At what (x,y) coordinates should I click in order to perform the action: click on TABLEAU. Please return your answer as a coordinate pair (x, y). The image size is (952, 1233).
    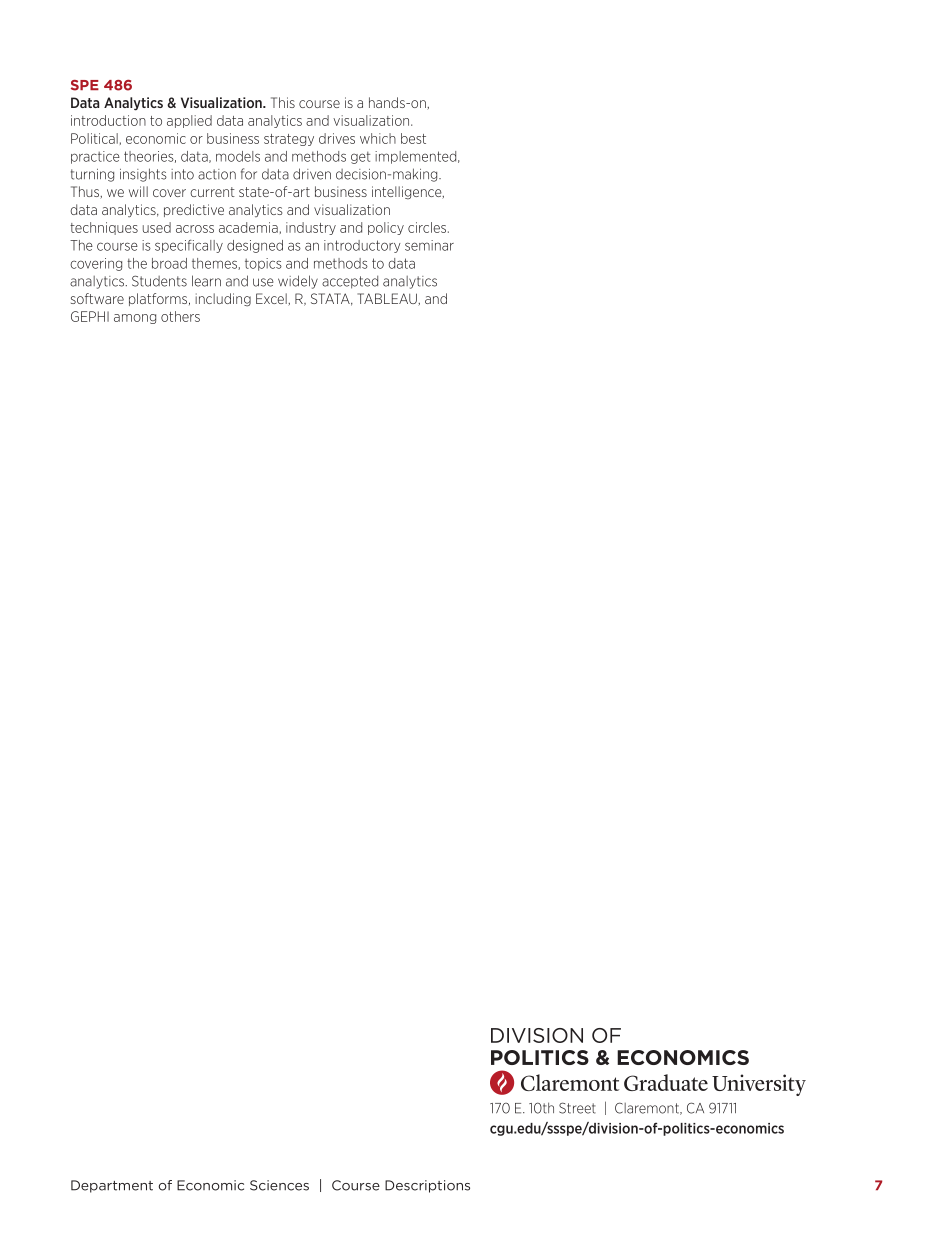
    Looking at the image, I should click on (388, 299).
